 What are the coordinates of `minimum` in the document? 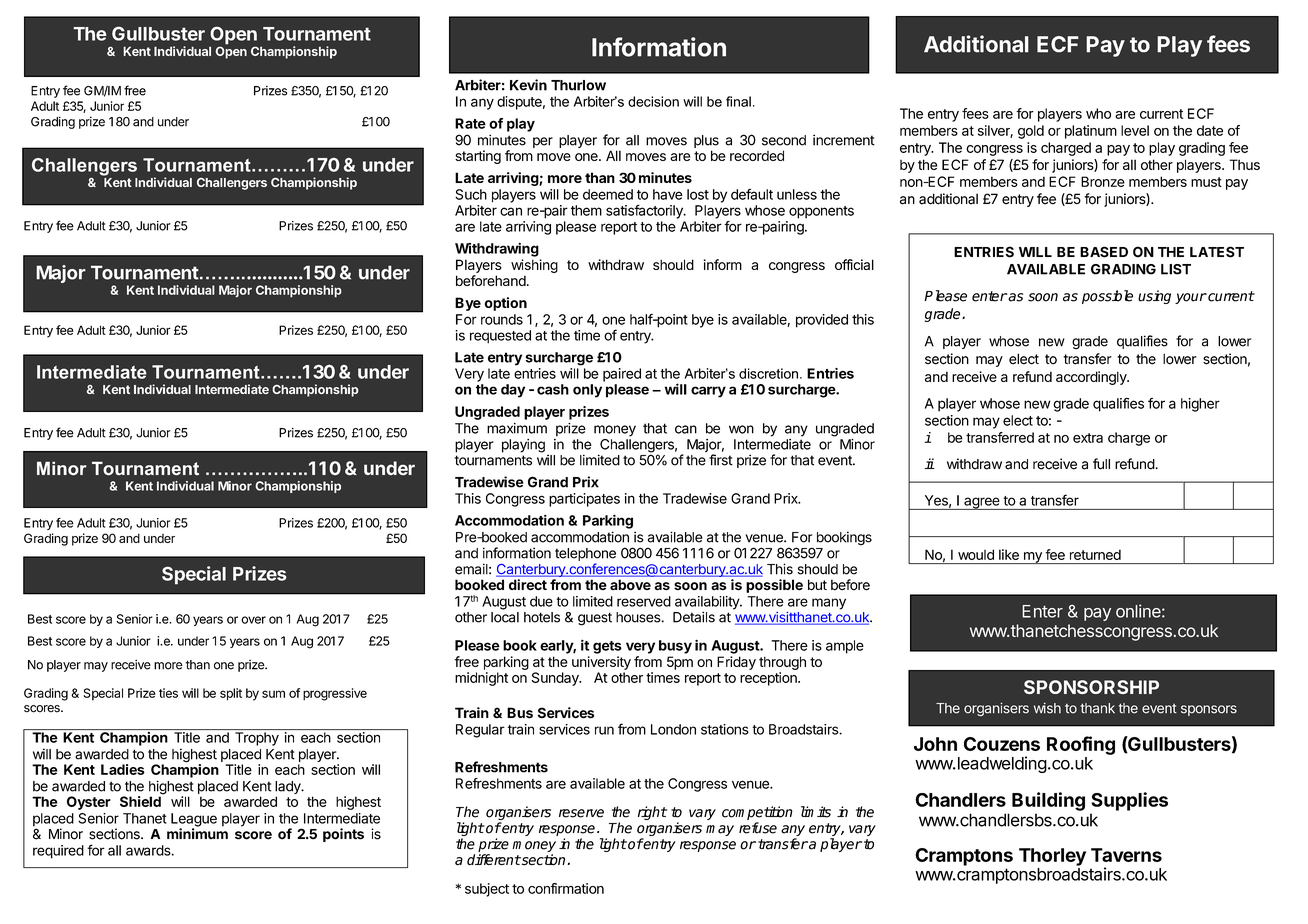 It's located at (197, 832).
